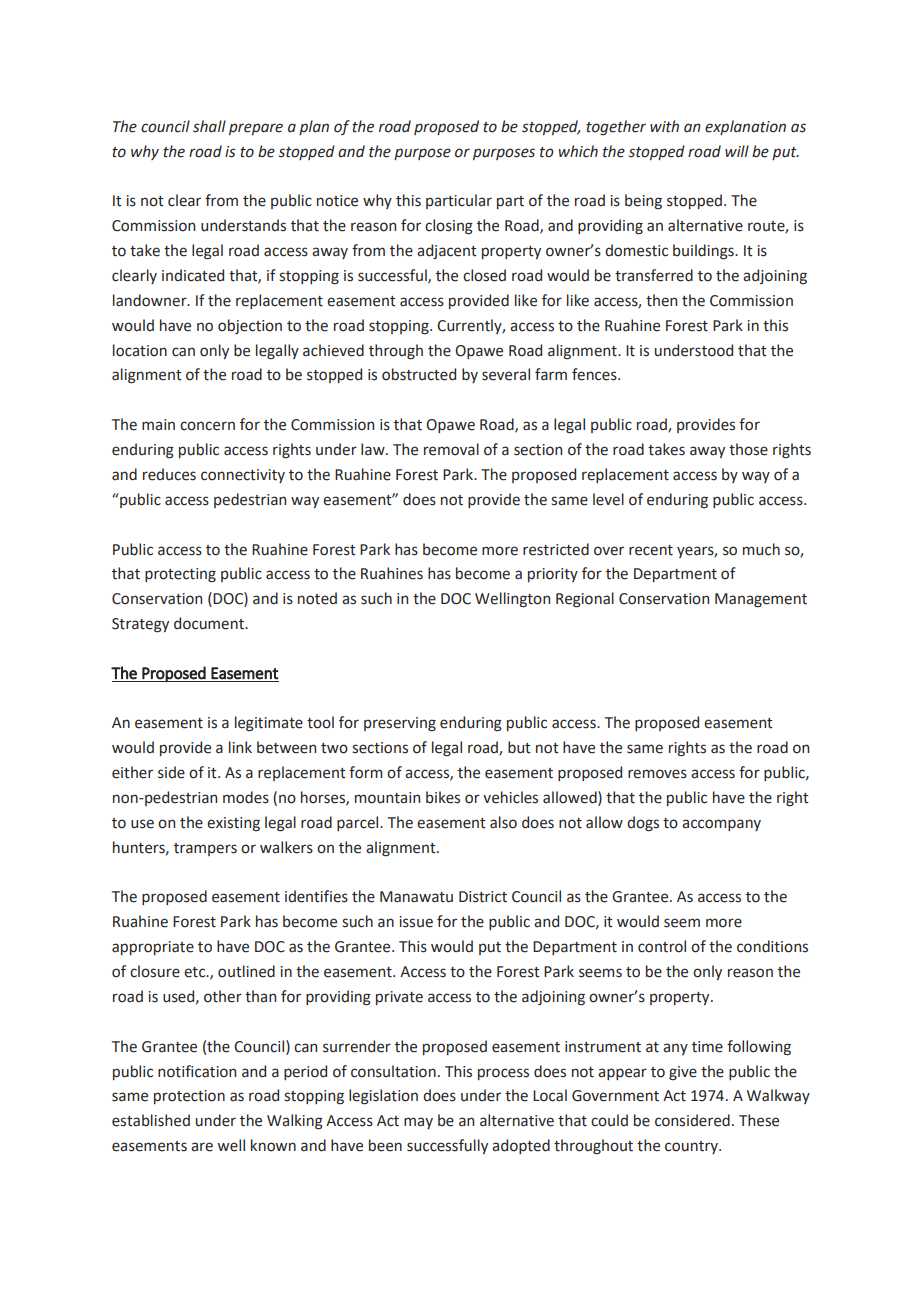  What do you see at coordinates (209, 126) in the screenshot?
I see `shall` at bounding box center [209, 126].
